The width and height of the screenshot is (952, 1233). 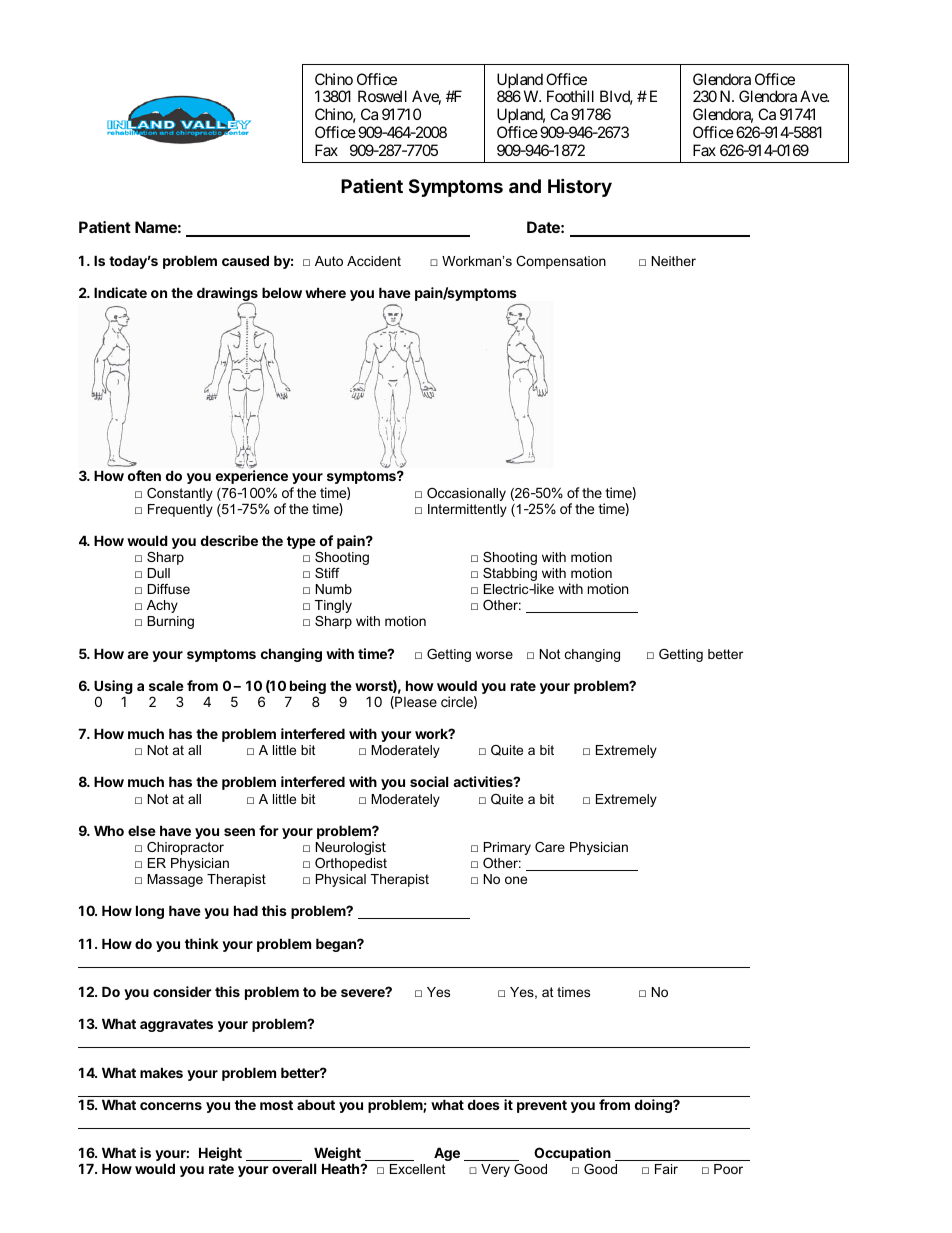 What do you see at coordinates (550, 847) in the screenshot?
I see `Care` at bounding box center [550, 847].
